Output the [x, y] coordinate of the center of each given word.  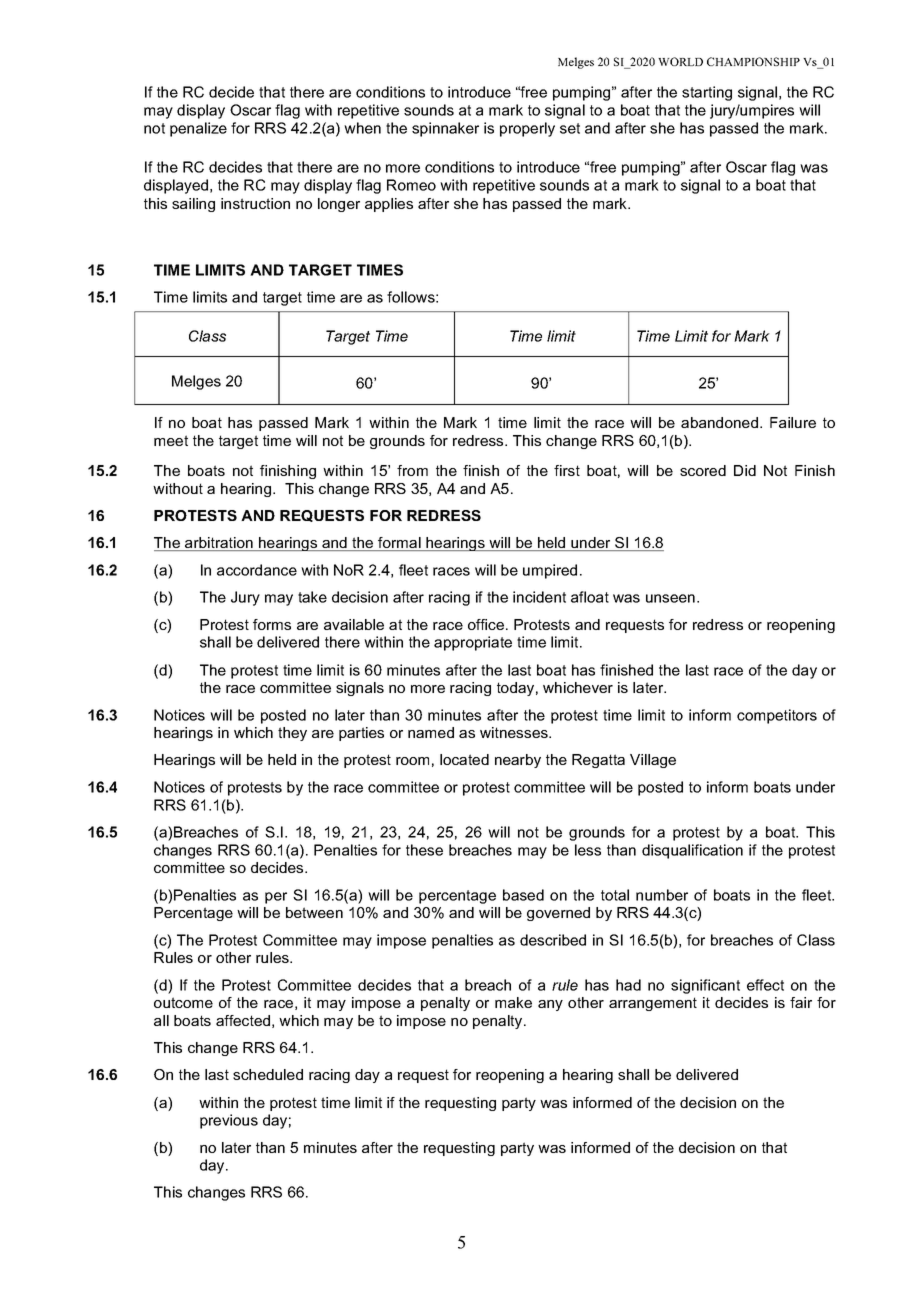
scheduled [268, 1074]
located [464, 759]
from [412, 470]
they [292, 734]
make [513, 1002]
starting [707, 93]
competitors [777, 716]
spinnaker [445, 129]
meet [171, 440]
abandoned [719, 422]
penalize [198, 129]
